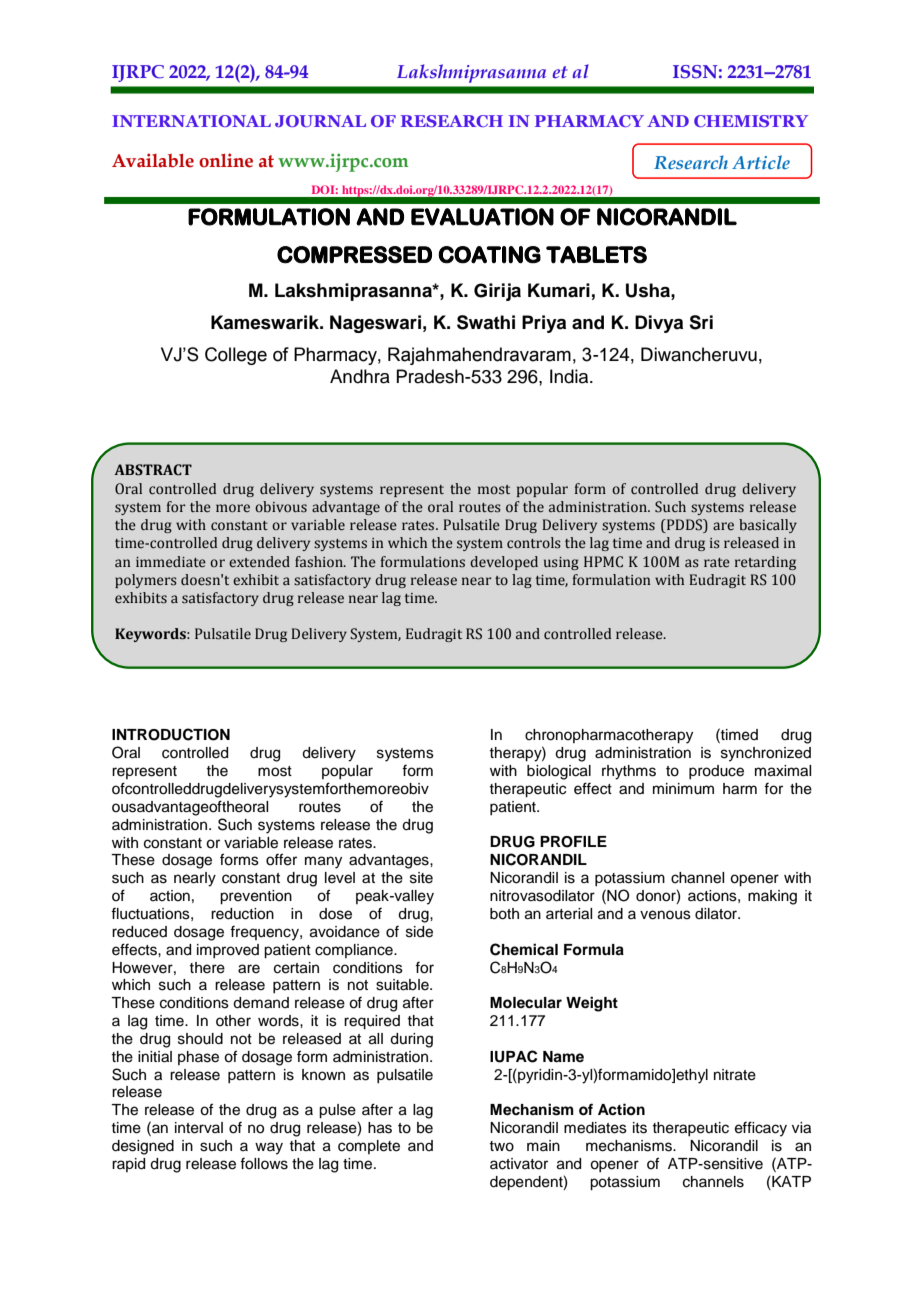 The width and height of the screenshot is (924, 1307). Describe the element at coordinates (501, 1146) in the screenshot. I see `two` at that location.
